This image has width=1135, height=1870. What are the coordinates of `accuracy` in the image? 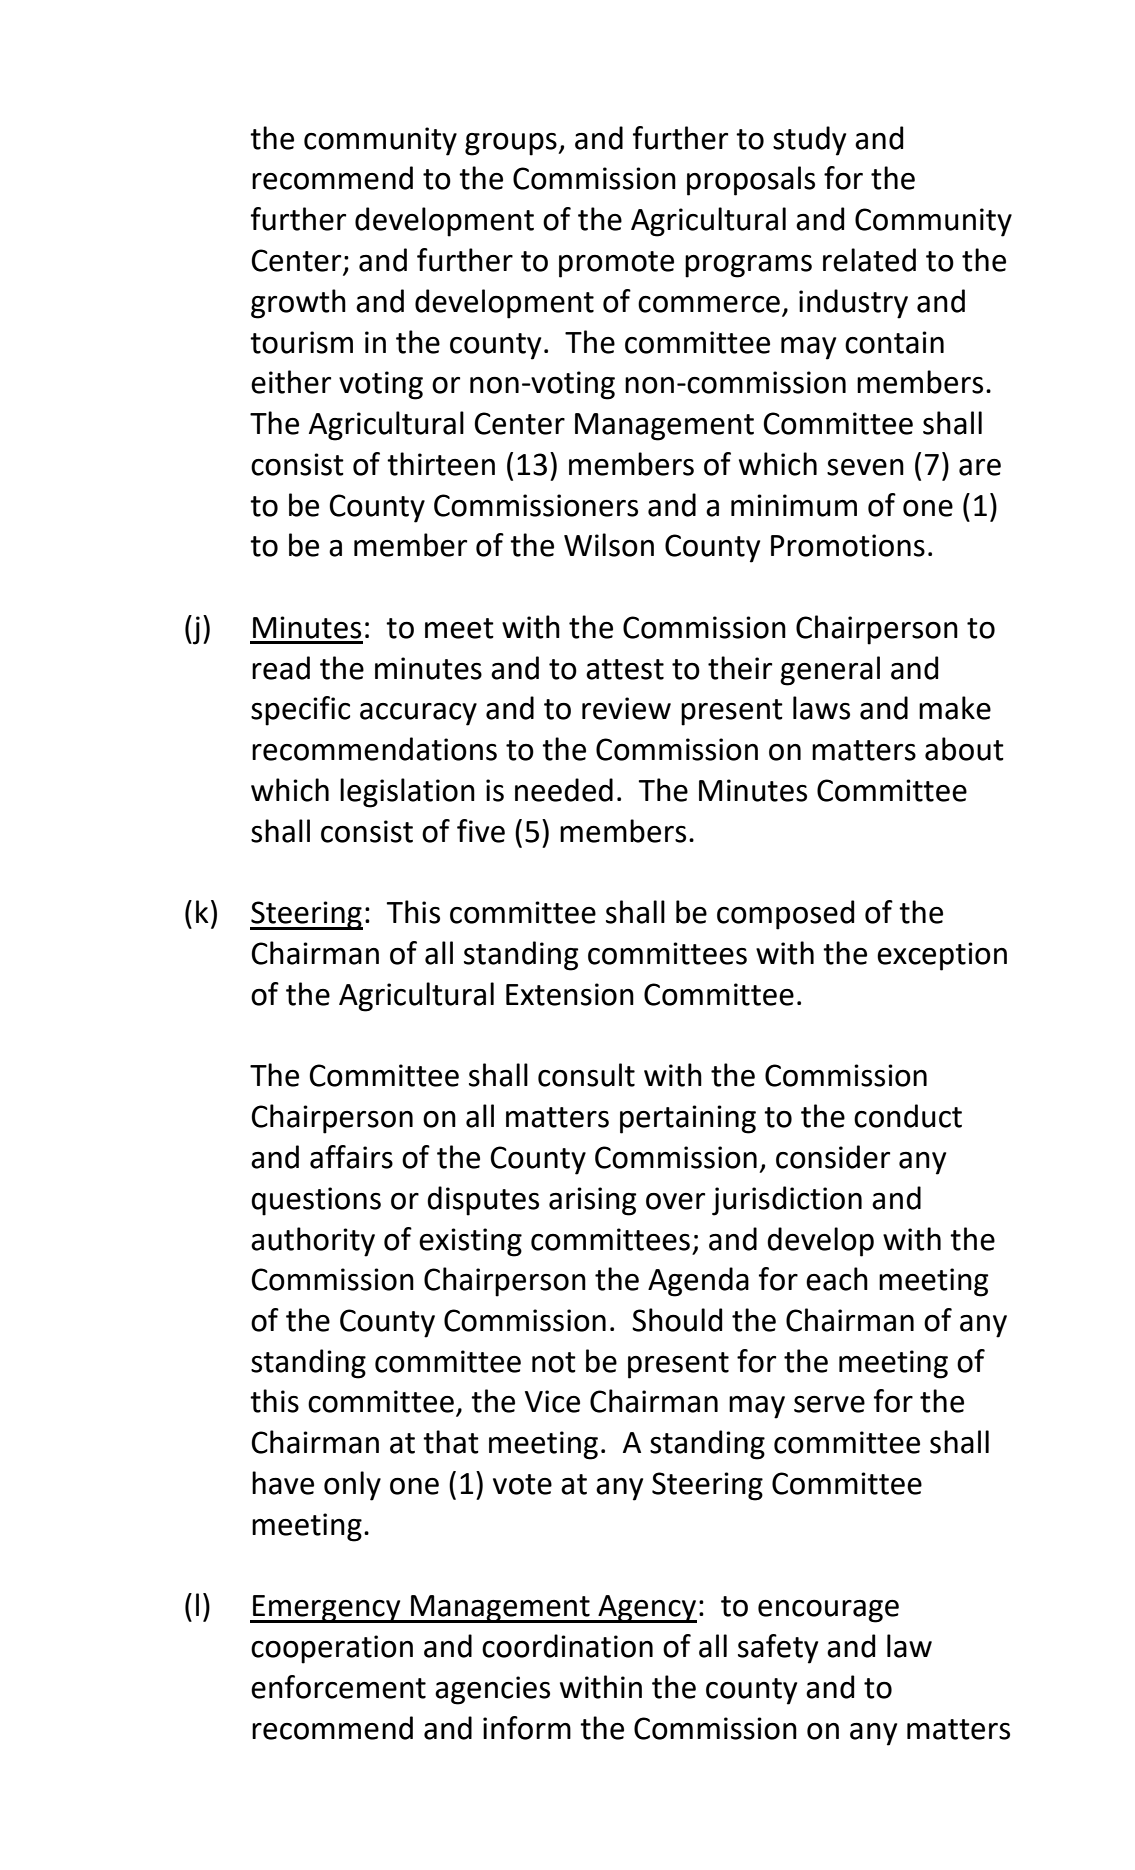 It's located at (418, 714).
